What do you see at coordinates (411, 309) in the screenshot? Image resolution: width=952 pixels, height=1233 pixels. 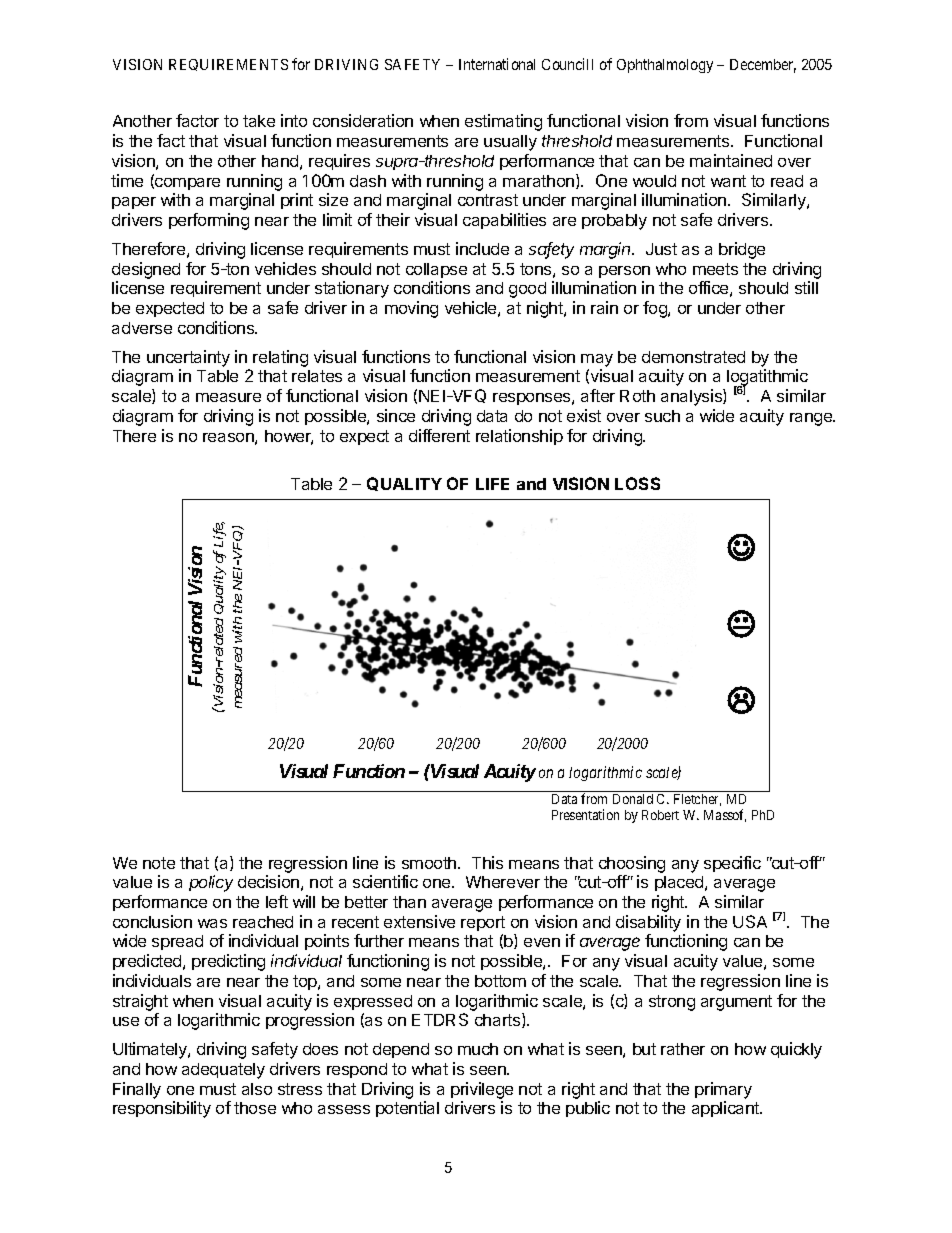 I see `moving` at bounding box center [411, 309].
